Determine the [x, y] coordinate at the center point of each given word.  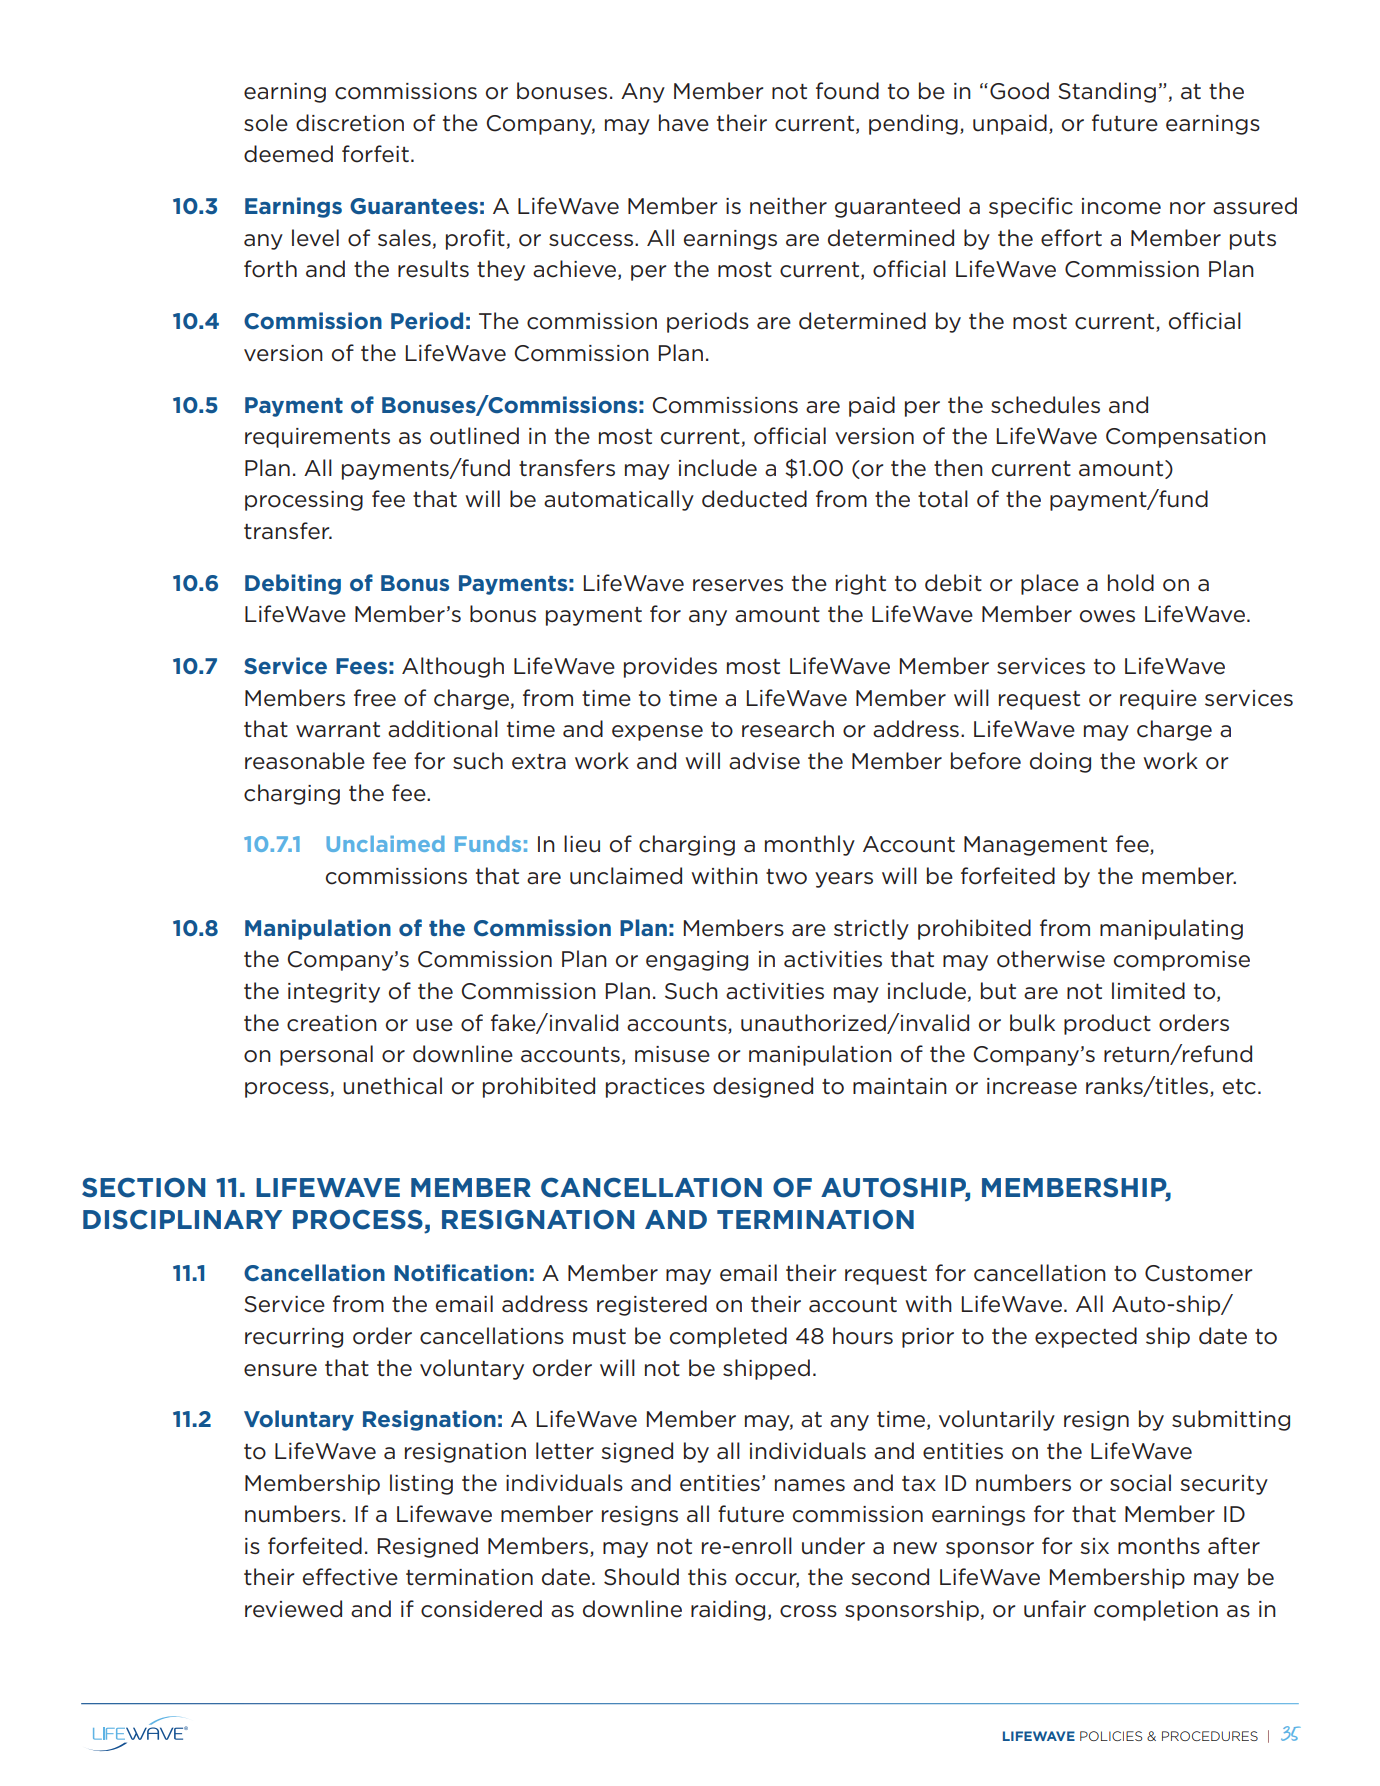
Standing [1107, 92]
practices [655, 1088]
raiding [728, 1610]
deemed [288, 154]
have [684, 123]
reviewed [293, 1609]
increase [1032, 1086]
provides [670, 667]
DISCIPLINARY [182, 1220]
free [375, 698]
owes [1107, 616]
